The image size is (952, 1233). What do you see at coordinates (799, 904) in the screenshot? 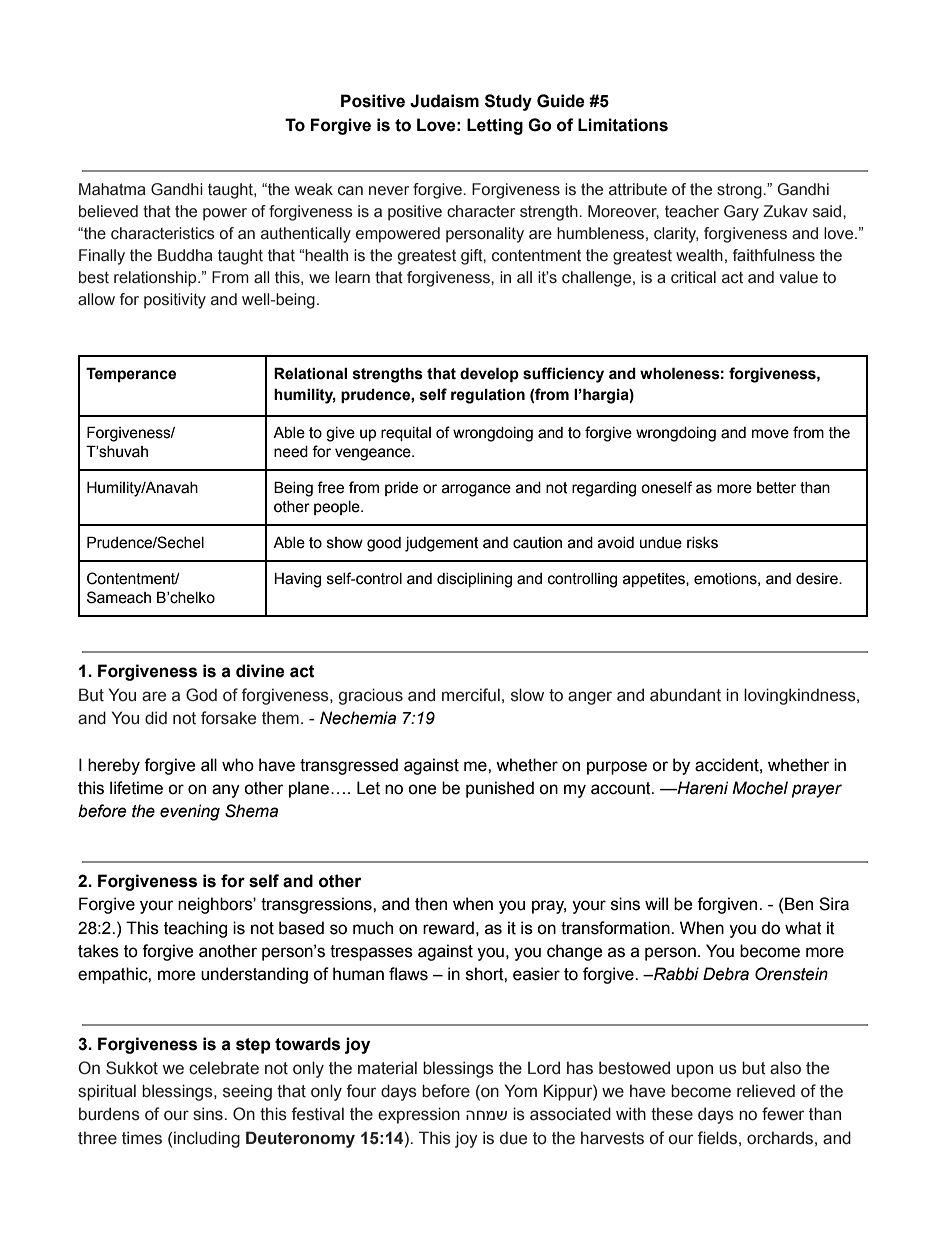
I see `Ben` at bounding box center [799, 904].
